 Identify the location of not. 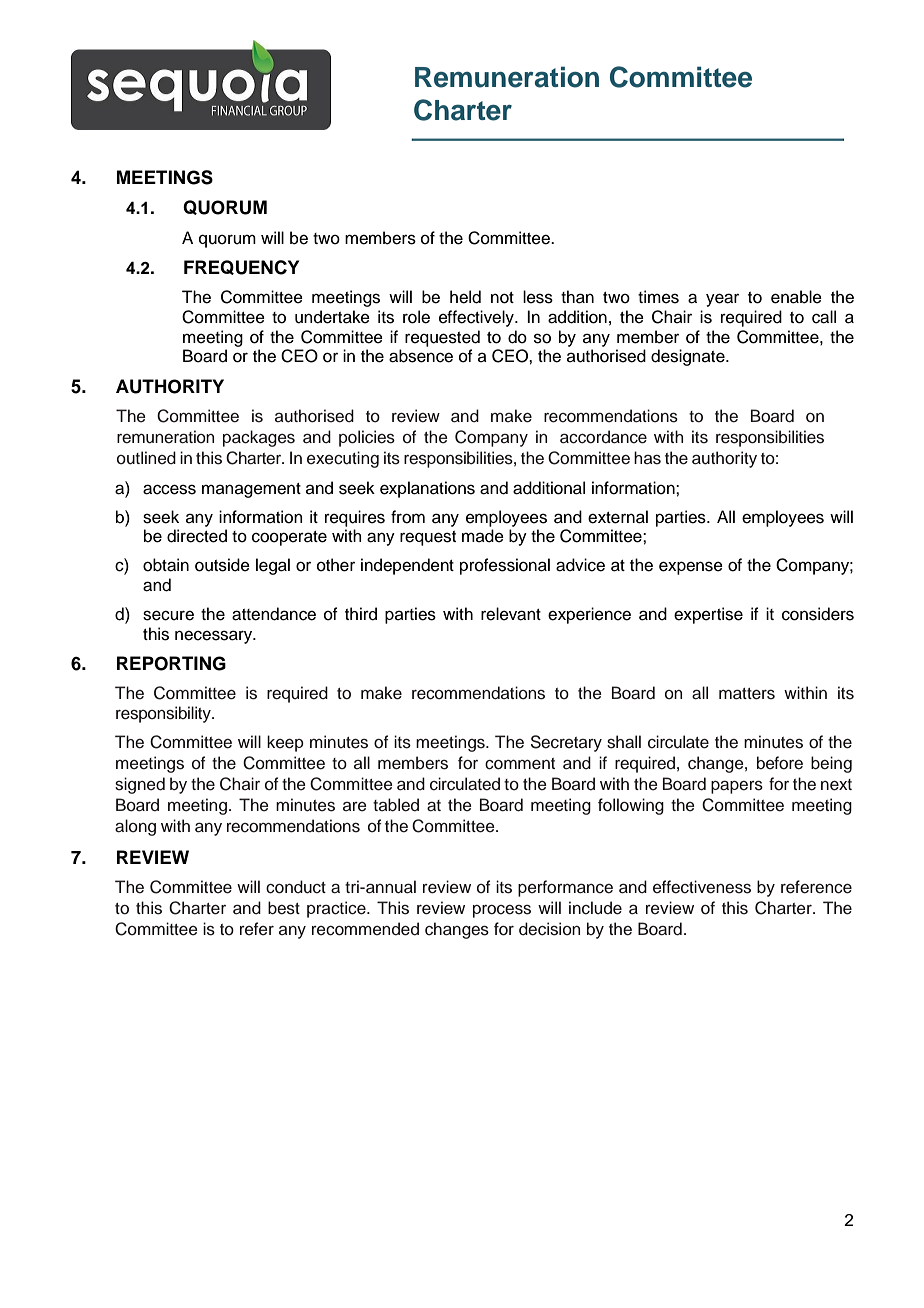
(502, 298).
